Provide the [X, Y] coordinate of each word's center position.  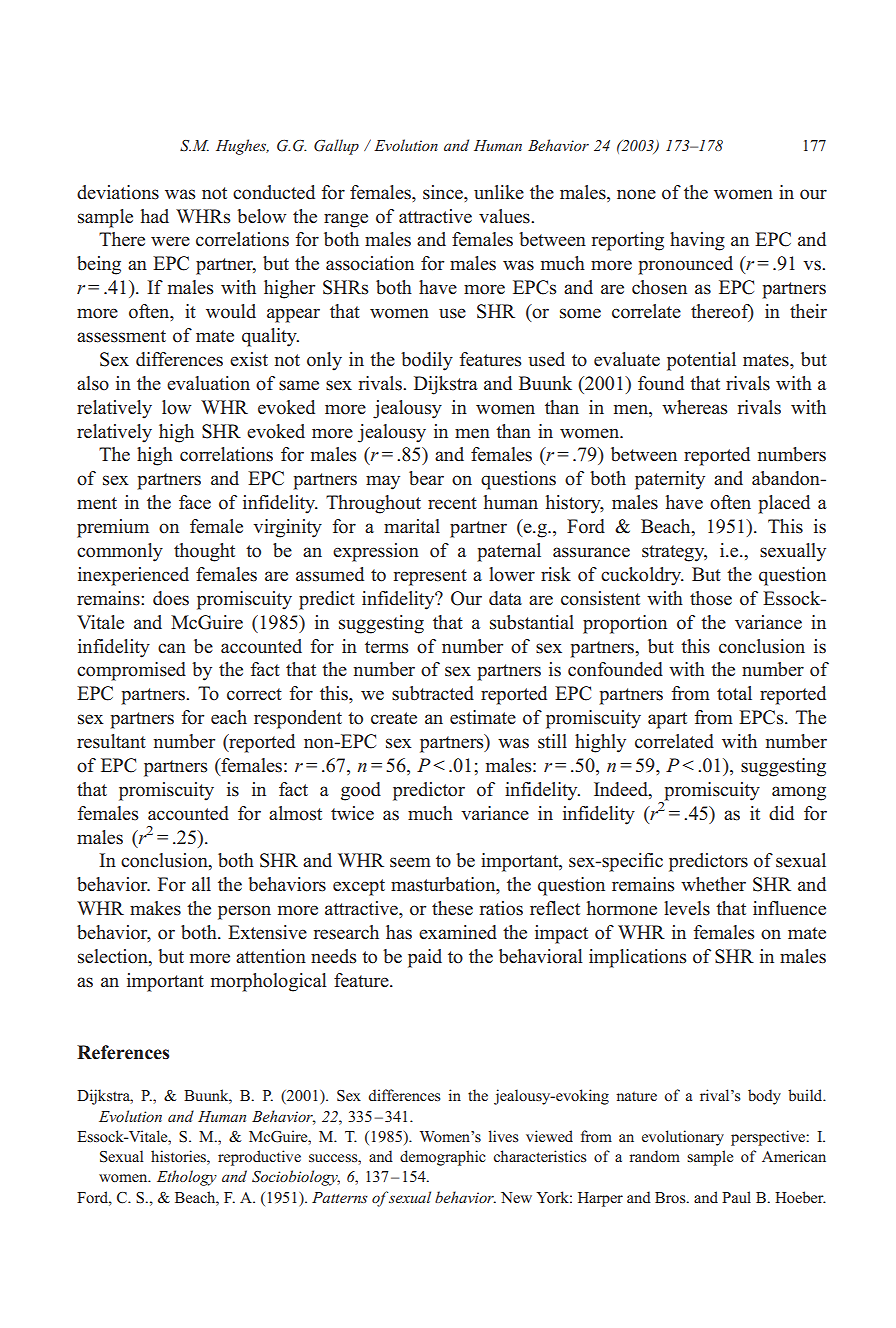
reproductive [259, 1158]
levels [687, 908]
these [452, 908]
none [636, 194]
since [444, 192]
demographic [443, 1158]
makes [155, 908]
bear [426, 478]
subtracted [433, 693]
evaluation [208, 383]
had [155, 216]
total [734, 693]
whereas [695, 407]
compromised [131, 671]
